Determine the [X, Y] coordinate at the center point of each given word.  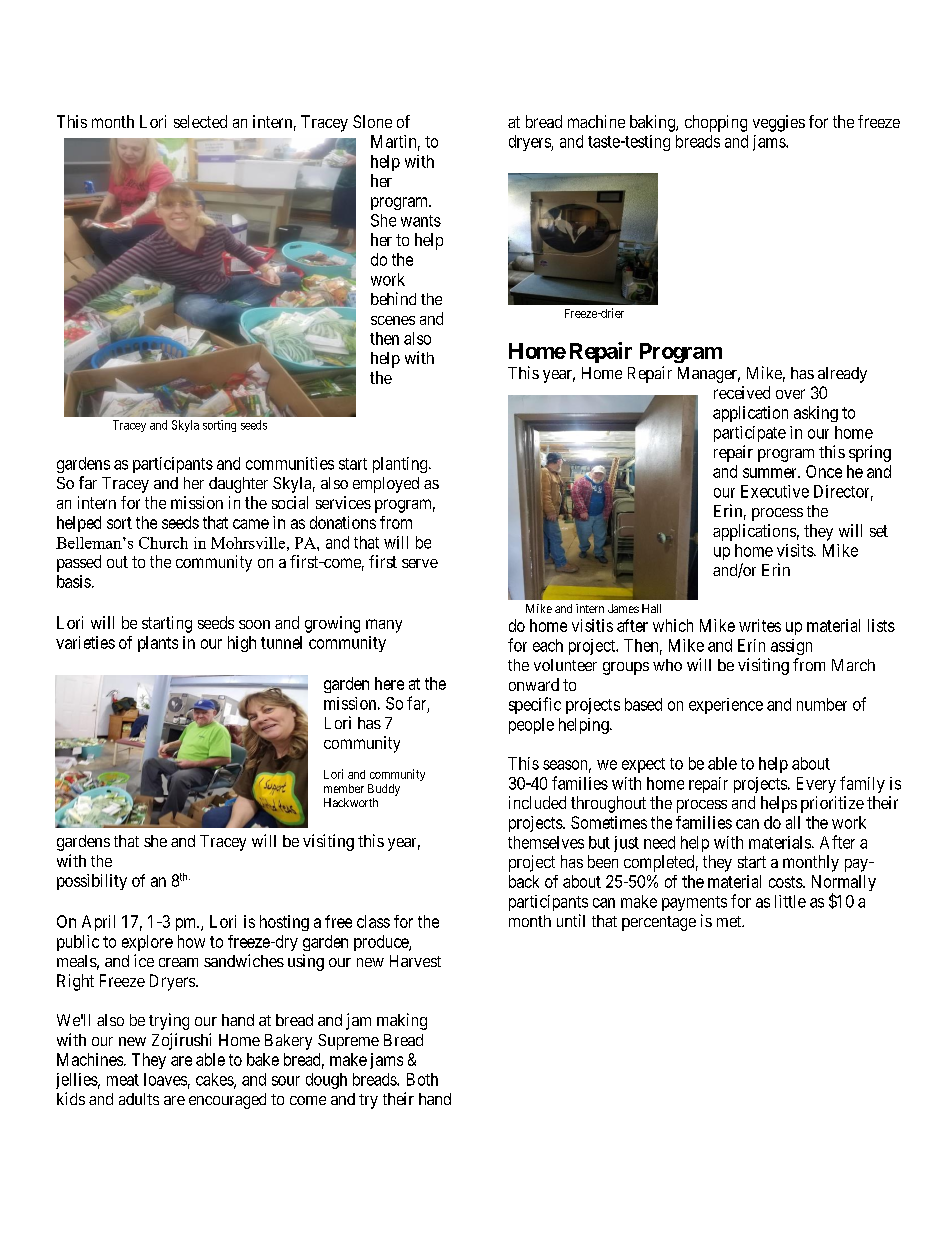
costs [786, 882]
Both [422, 1079]
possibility [92, 882]
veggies [779, 123]
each [548, 645]
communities [290, 463]
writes [760, 625]
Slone [372, 121]
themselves [546, 842]
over [790, 394]
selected [200, 121]
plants [158, 644]
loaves [165, 1079]
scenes [393, 320]
